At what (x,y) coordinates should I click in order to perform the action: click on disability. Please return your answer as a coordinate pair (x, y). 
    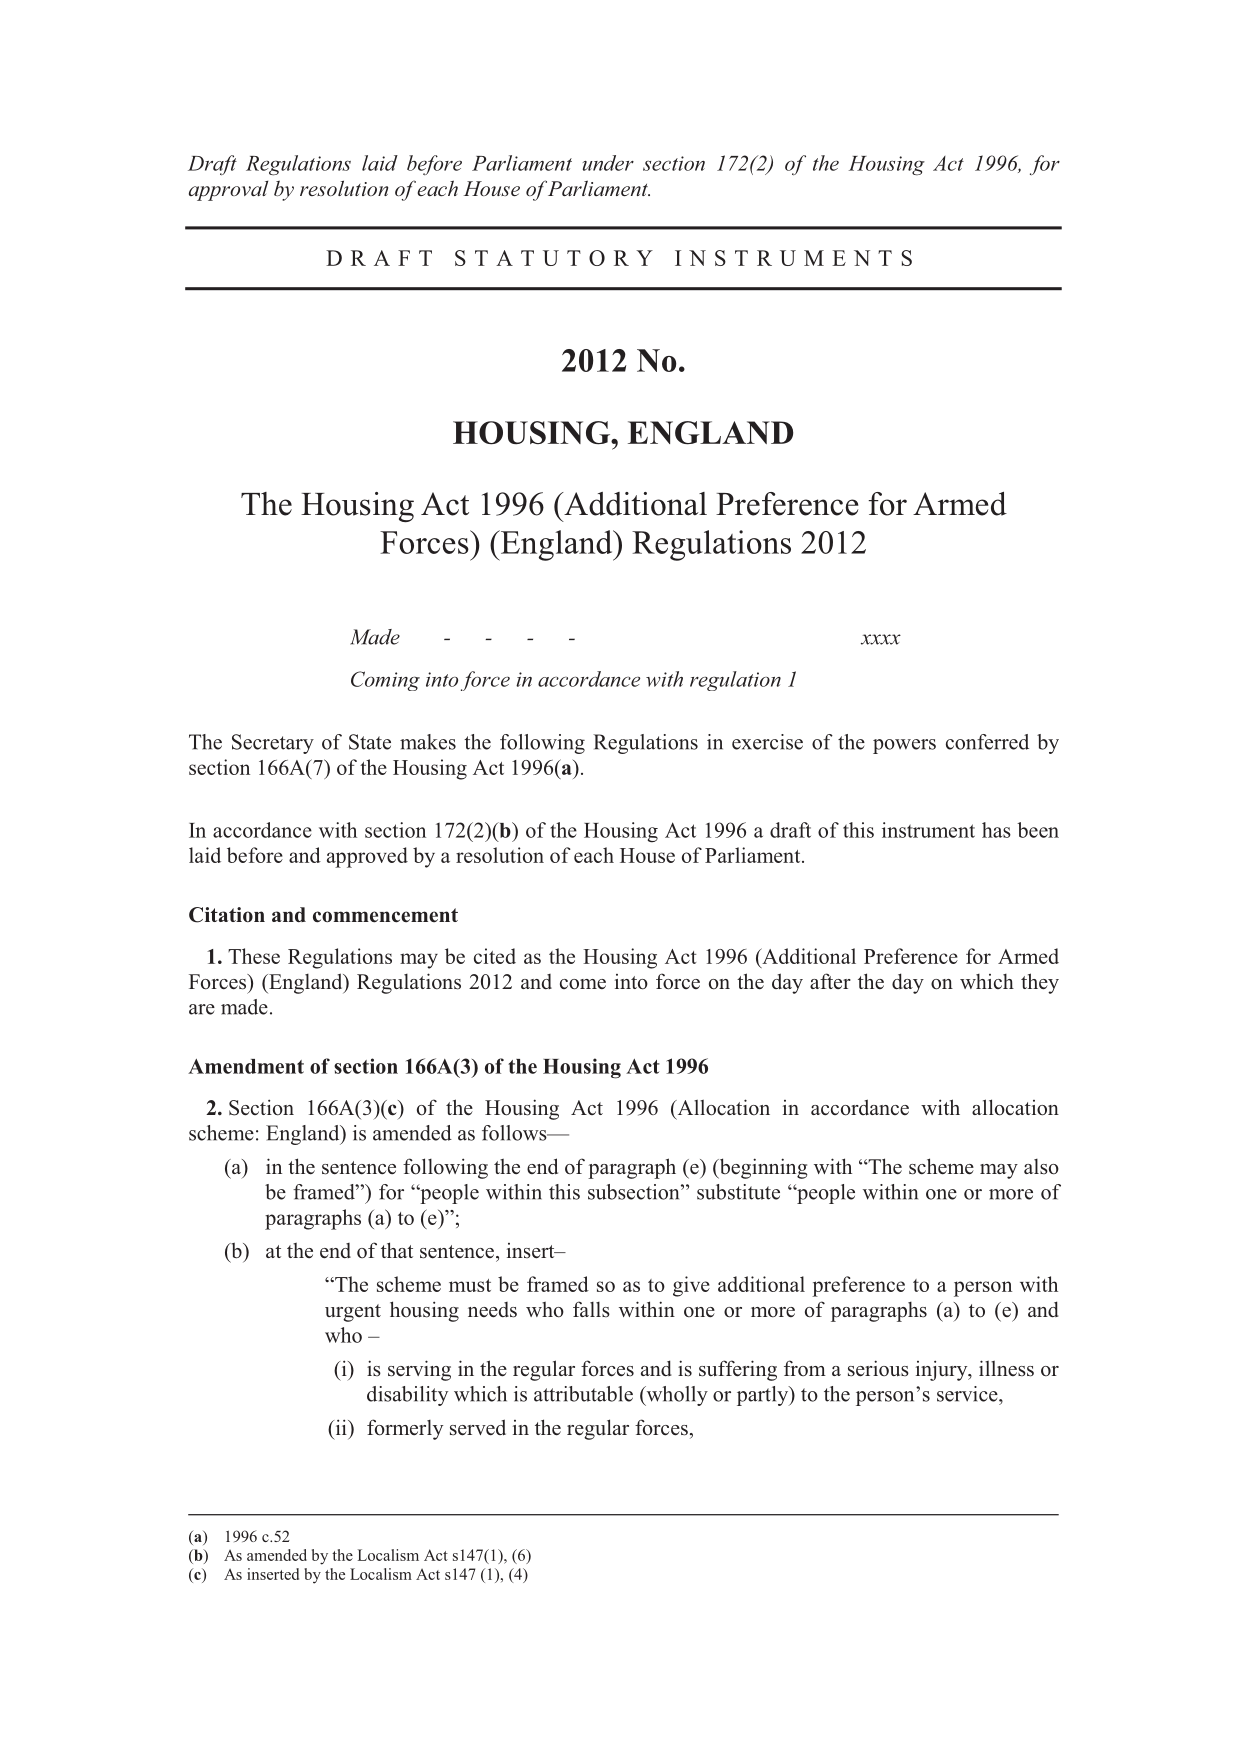
    Looking at the image, I should click on (407, 1396).
